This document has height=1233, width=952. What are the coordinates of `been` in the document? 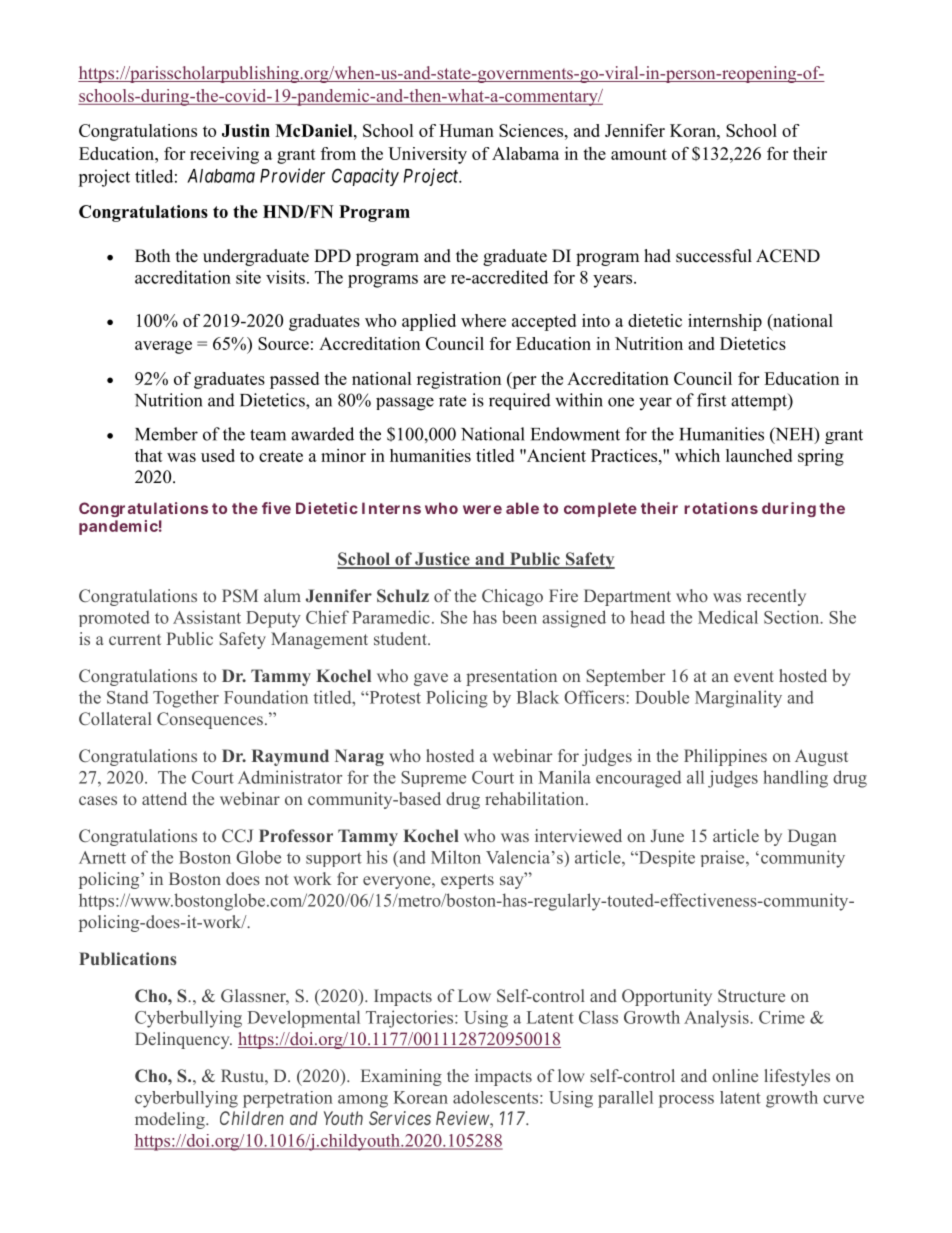 It's located at (519, 617).
